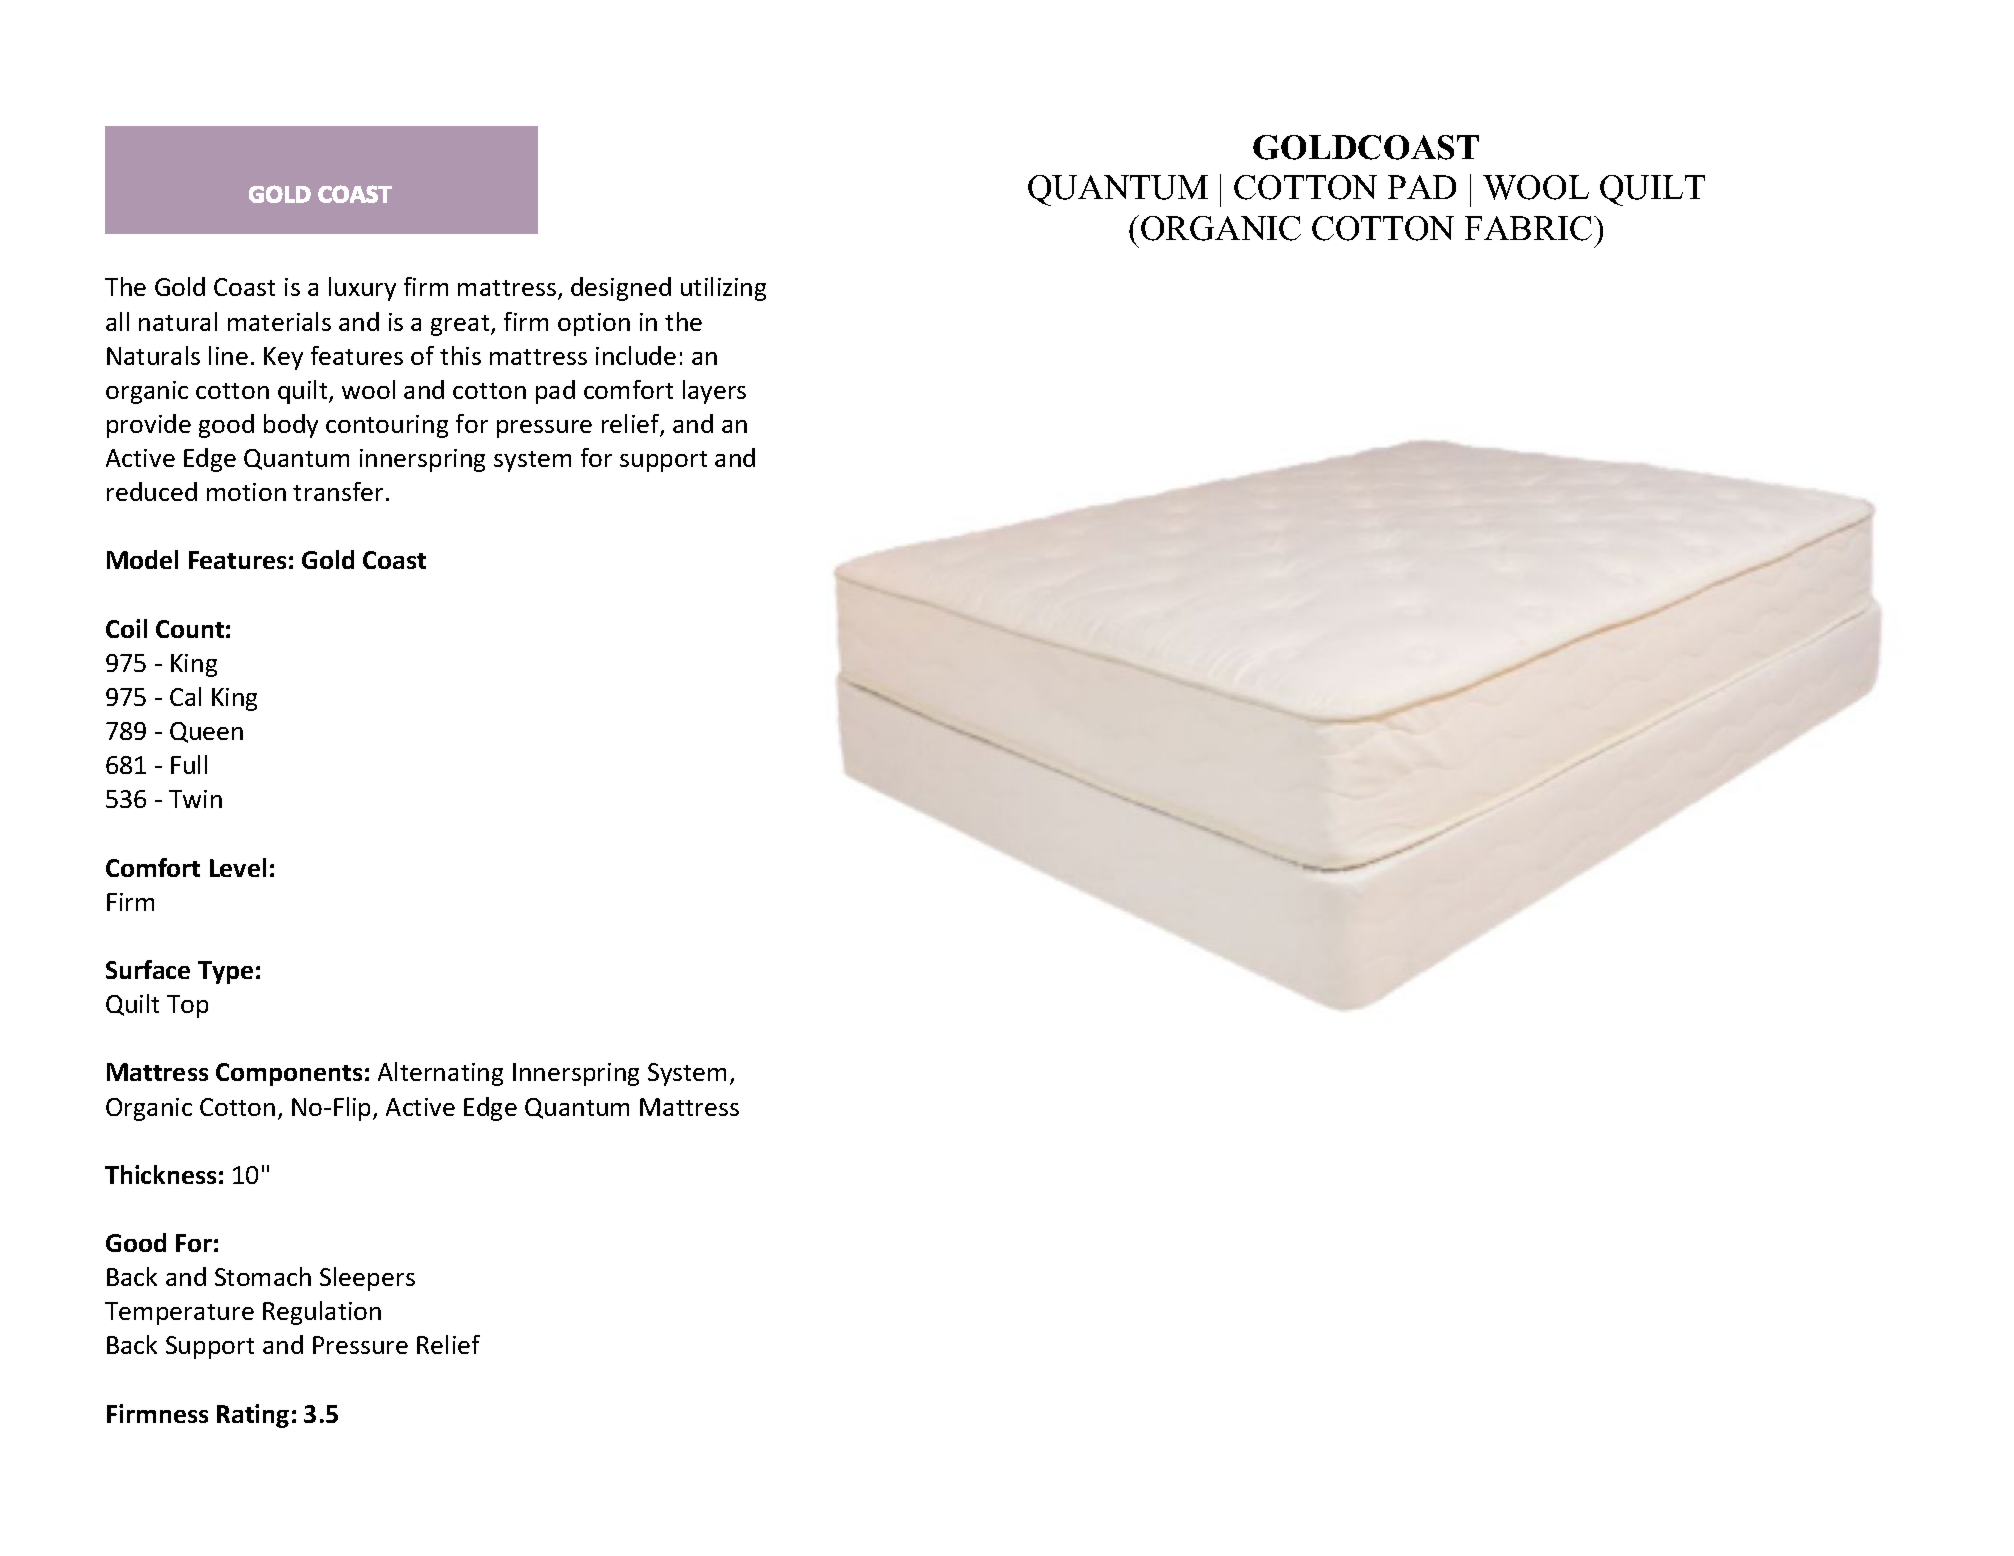  Describe the element at coordinates (322, 1313) in the document. I see `Regulation` at that location.
